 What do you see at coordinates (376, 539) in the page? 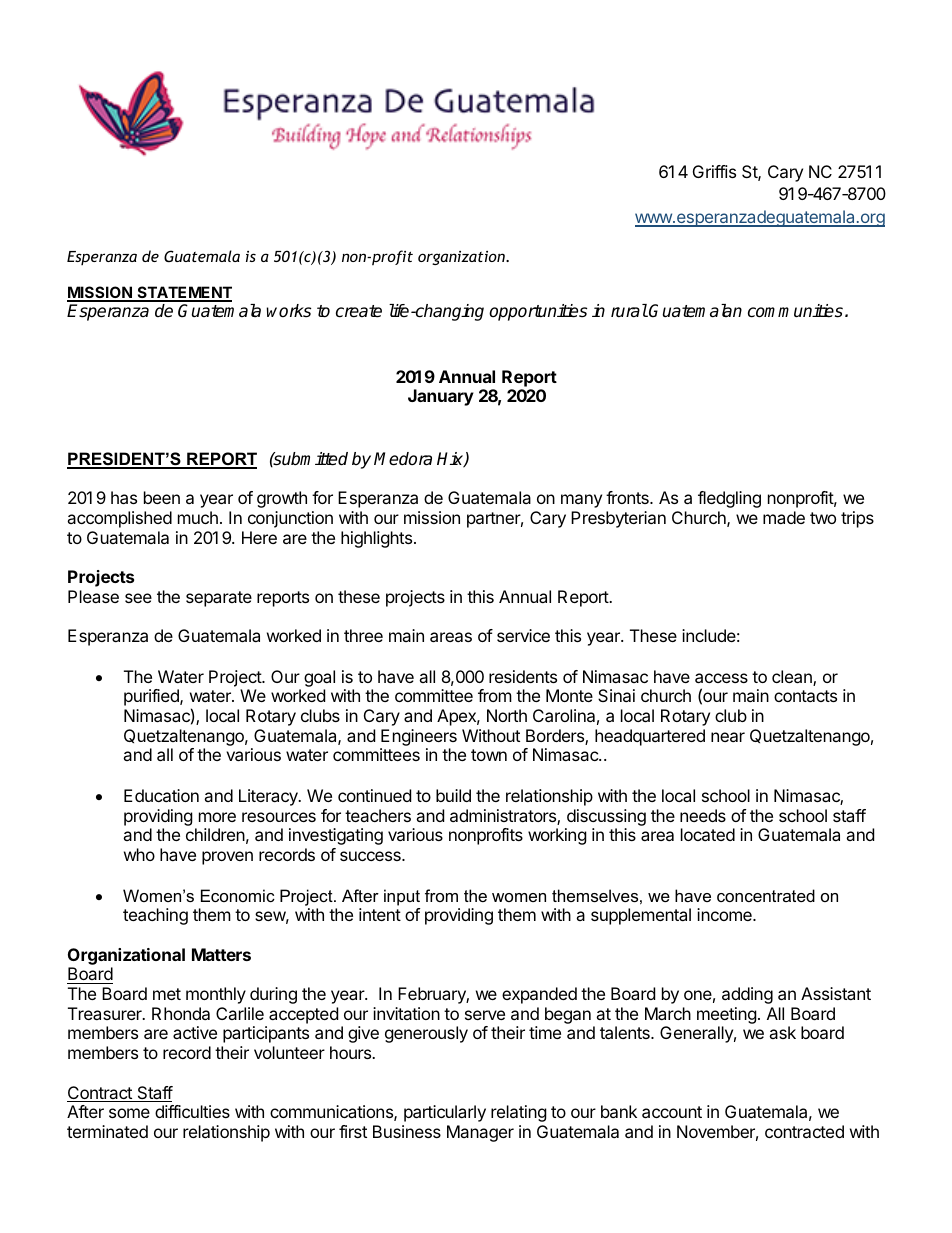
I see `highlights` at bounding box center [376, 539].
